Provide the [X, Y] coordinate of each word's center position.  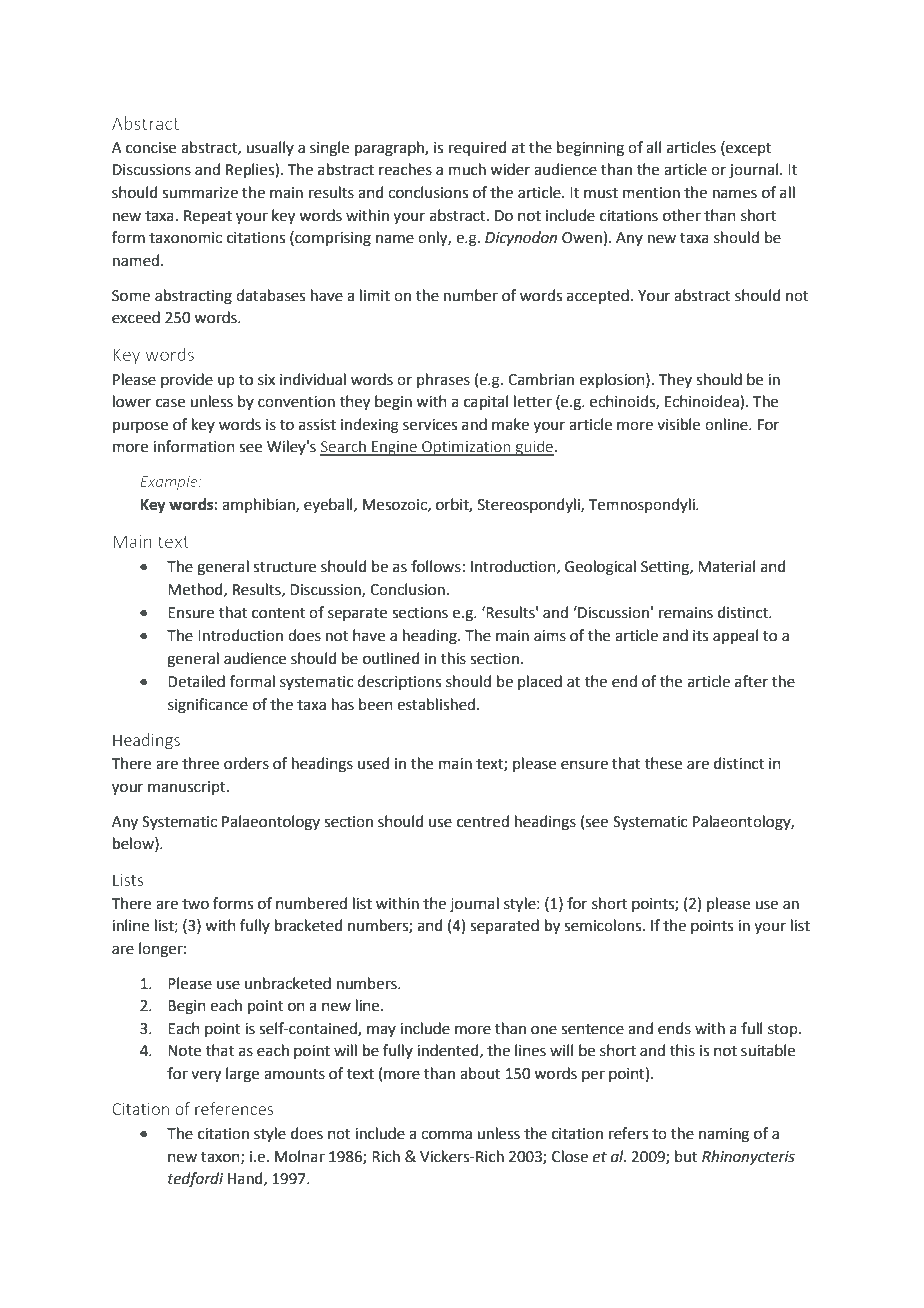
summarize [200, 193]
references [234, 1108]
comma [446, 1135]
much [467, 169]
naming [724, 1135]
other [682, 215]
